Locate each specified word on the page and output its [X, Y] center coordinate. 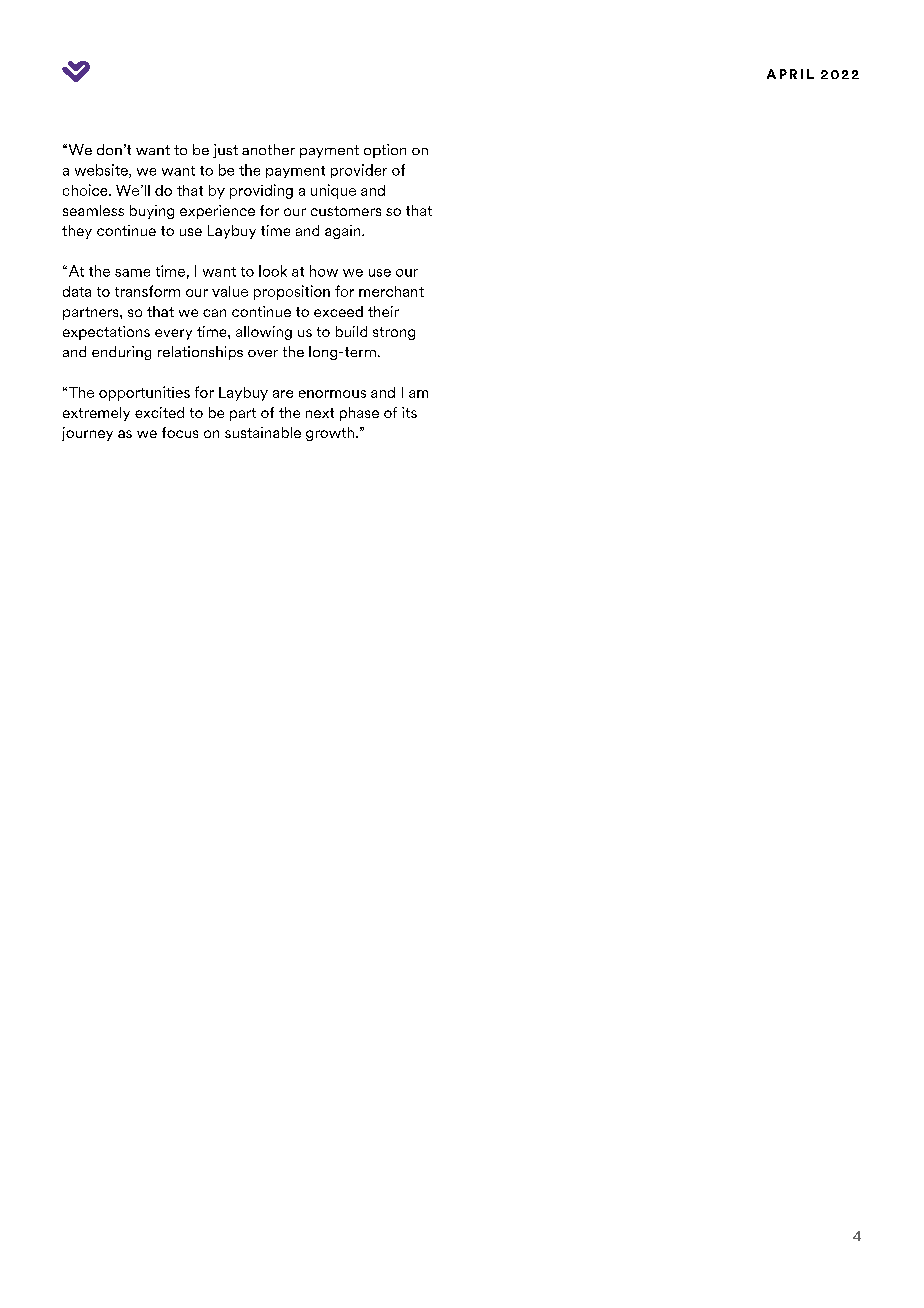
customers [346, 211]
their [383, 311]
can [214, 313]
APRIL [790, 74]
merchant [391, 291]
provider [359, 171]
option [385, 151]
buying [152, 212]
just [225, 151]
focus [180, 432]
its [409, 412]
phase [359, 414]
